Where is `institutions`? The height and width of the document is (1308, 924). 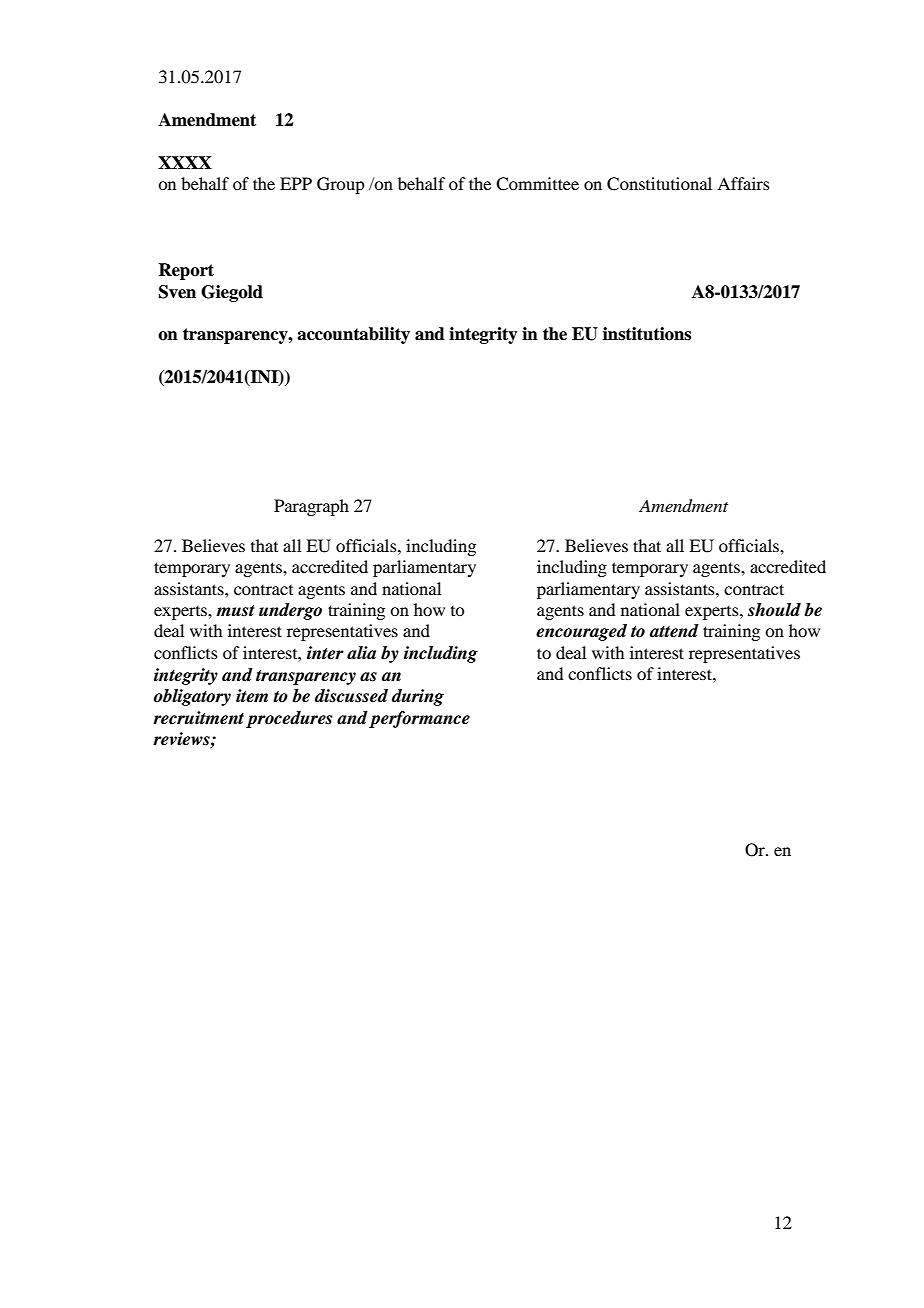
institutions is located at coordinates (647, 334).
